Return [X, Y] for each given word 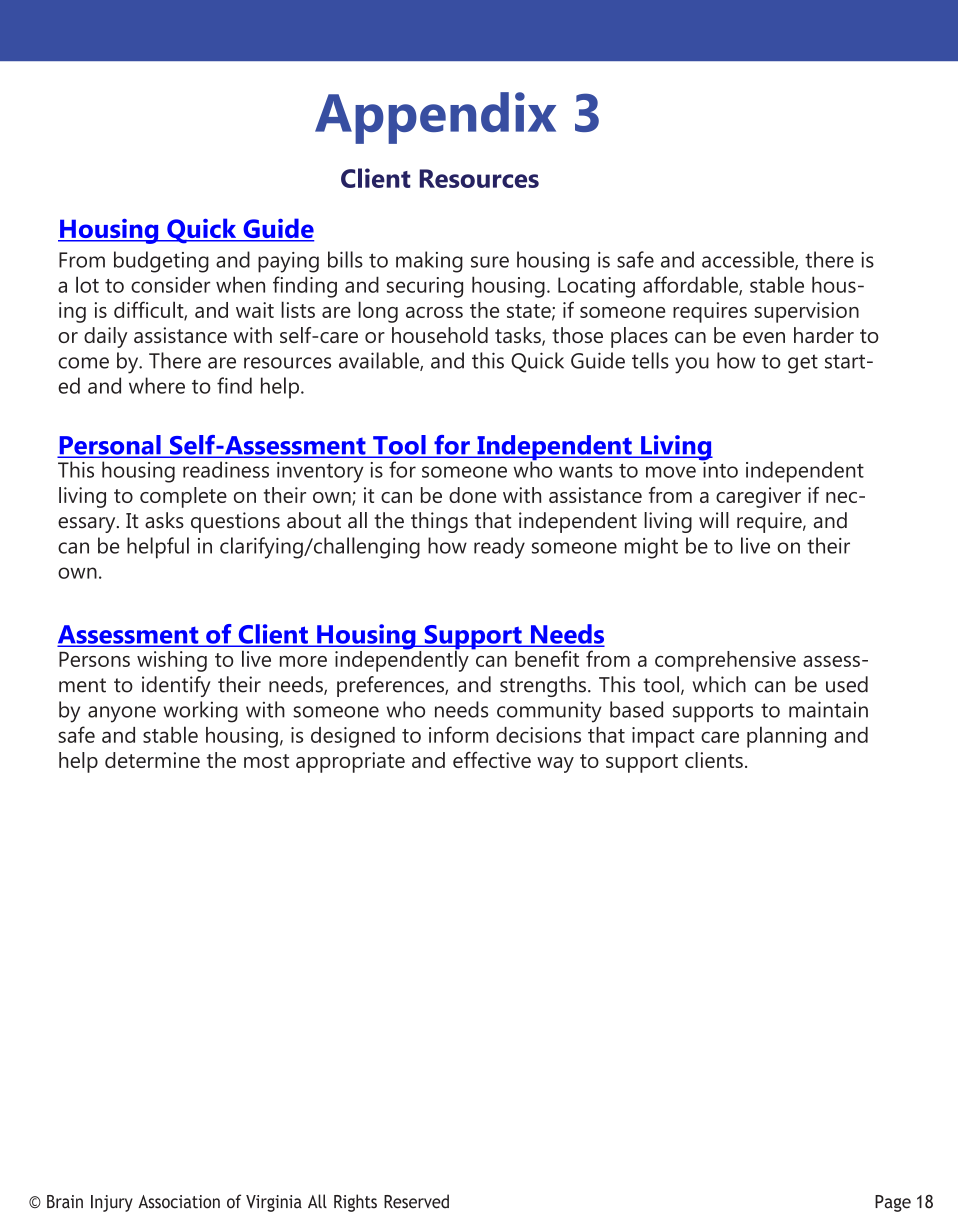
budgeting [161, 262]
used [847, 684]
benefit [547, 658]
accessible [749, 260]
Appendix [435, 118]
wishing [172, 661]
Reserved [416, 1201]
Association [179, 1202]
